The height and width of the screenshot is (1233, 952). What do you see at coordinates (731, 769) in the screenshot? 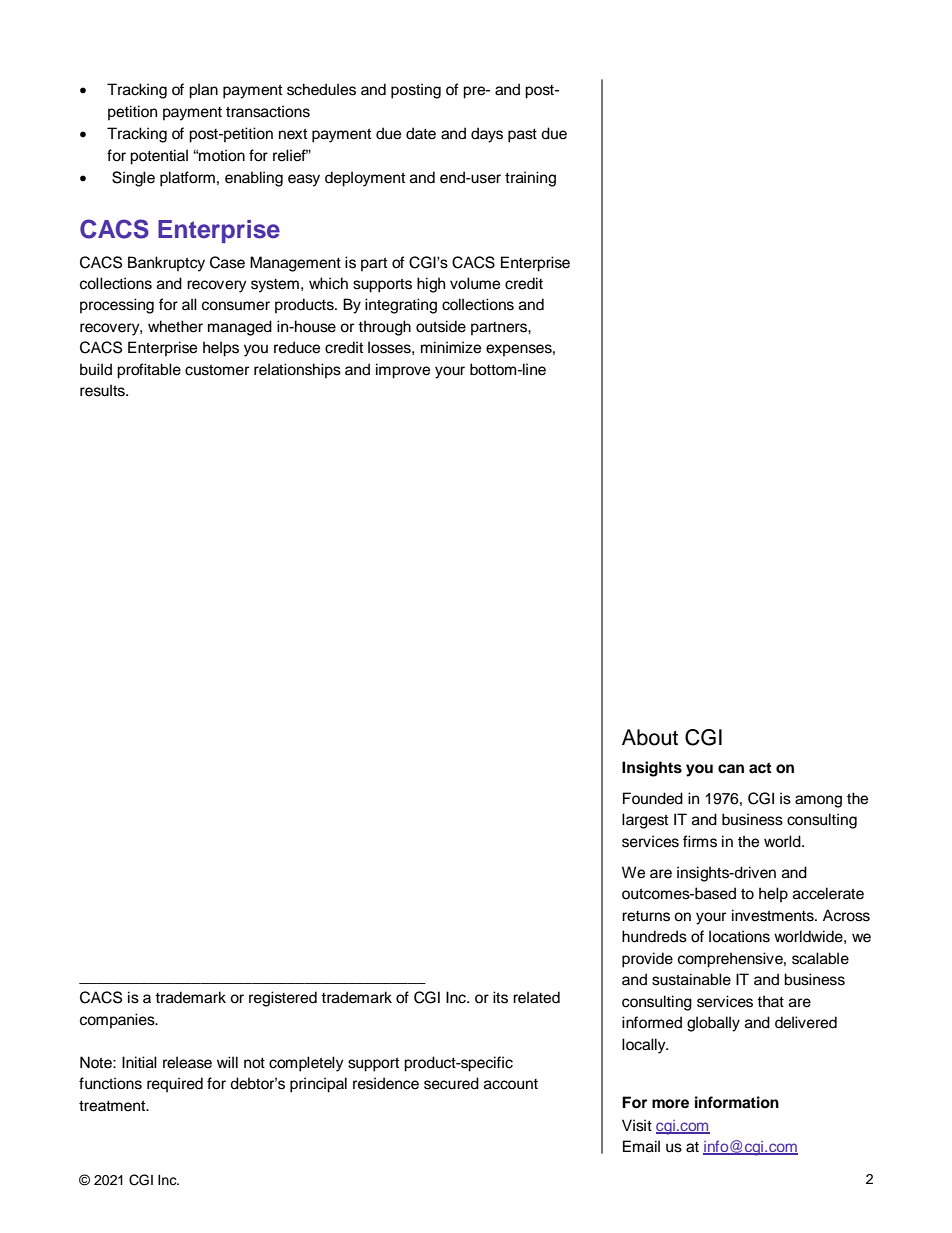
I see `can` at bounding box center [731, 769].
